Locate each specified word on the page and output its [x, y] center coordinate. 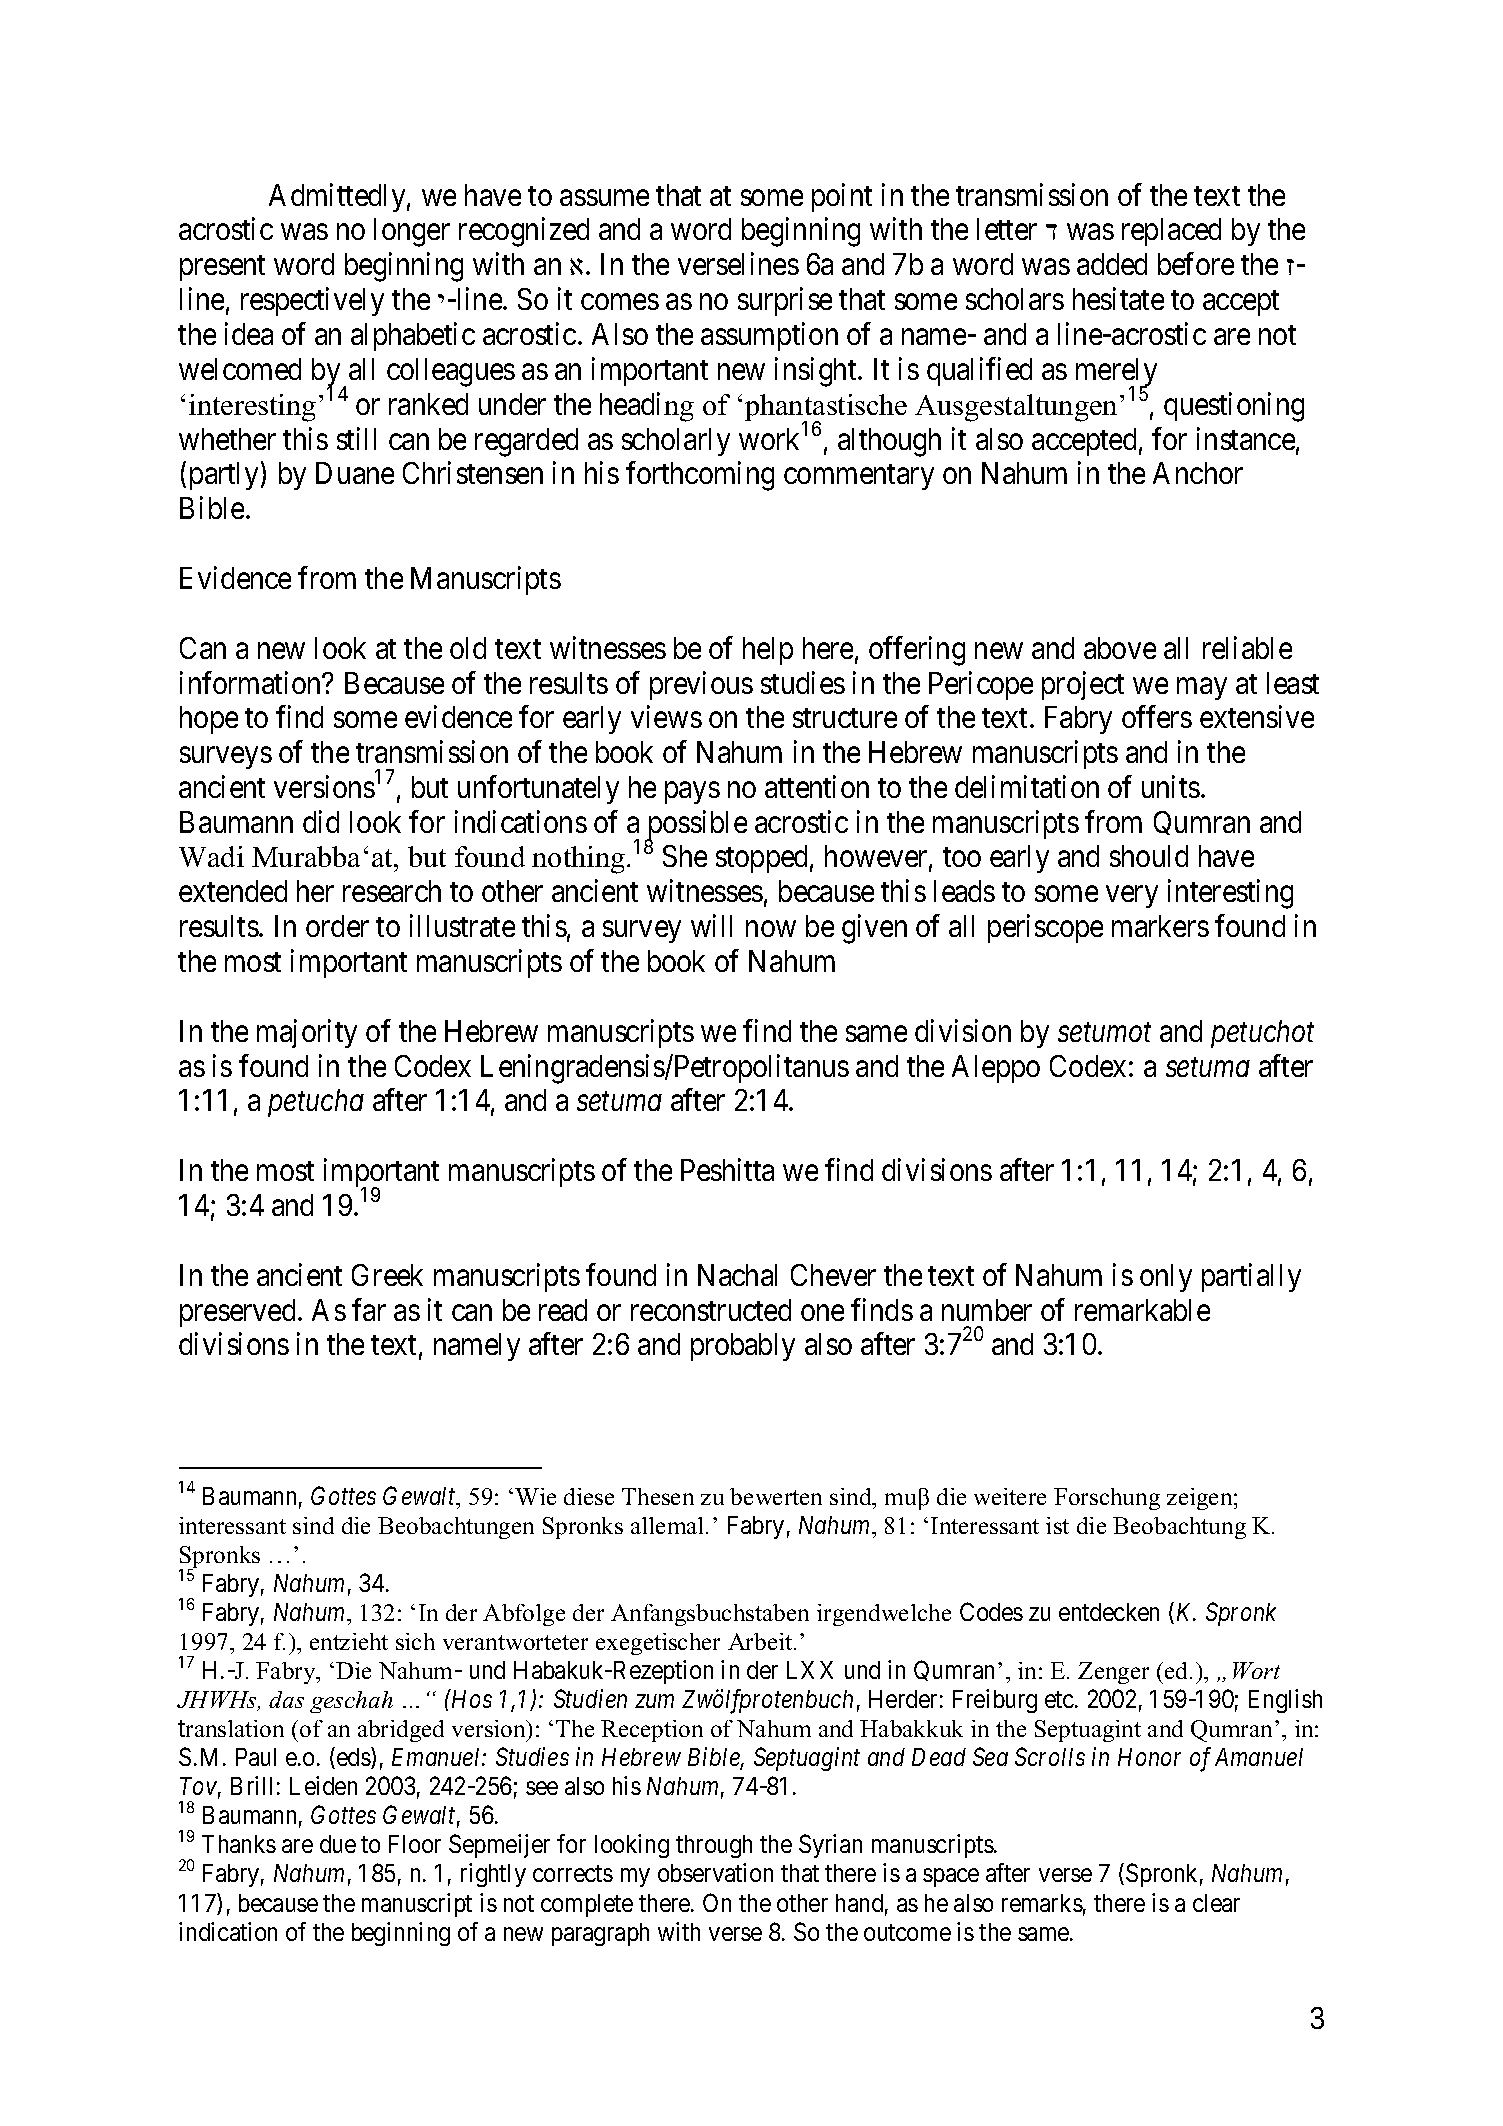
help [768, 651]
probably [743, 1347]
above [1120, 648]
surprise [785, 301]
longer [412, 232]
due [338, 1844]
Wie [535, 1496]
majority [307, 1033]
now [771, 929]
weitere [1010, 1496]
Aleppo [996, 1069]
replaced [1171, 232]
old [468, 648]
